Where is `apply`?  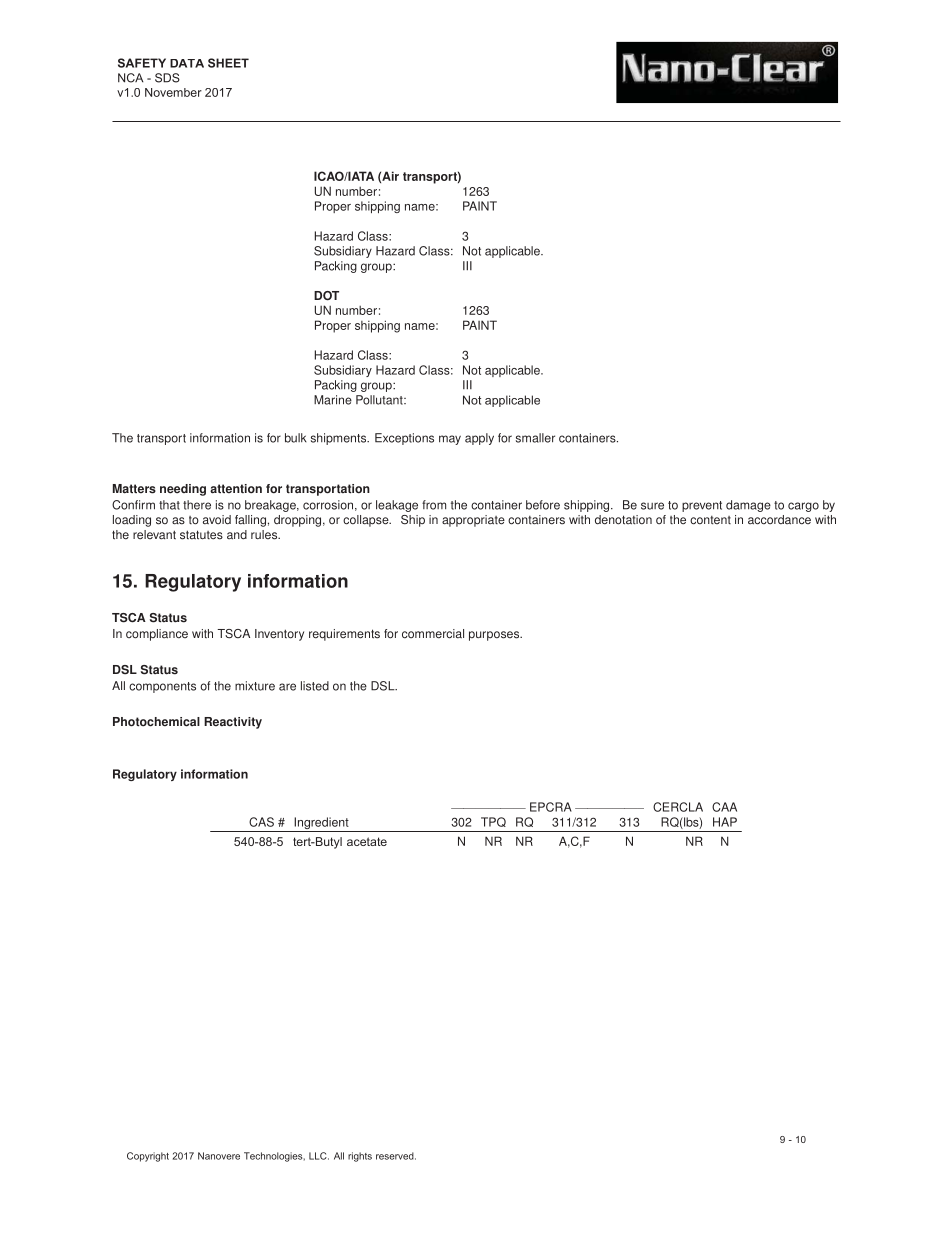
apply is located at coordinates (479, 439).
